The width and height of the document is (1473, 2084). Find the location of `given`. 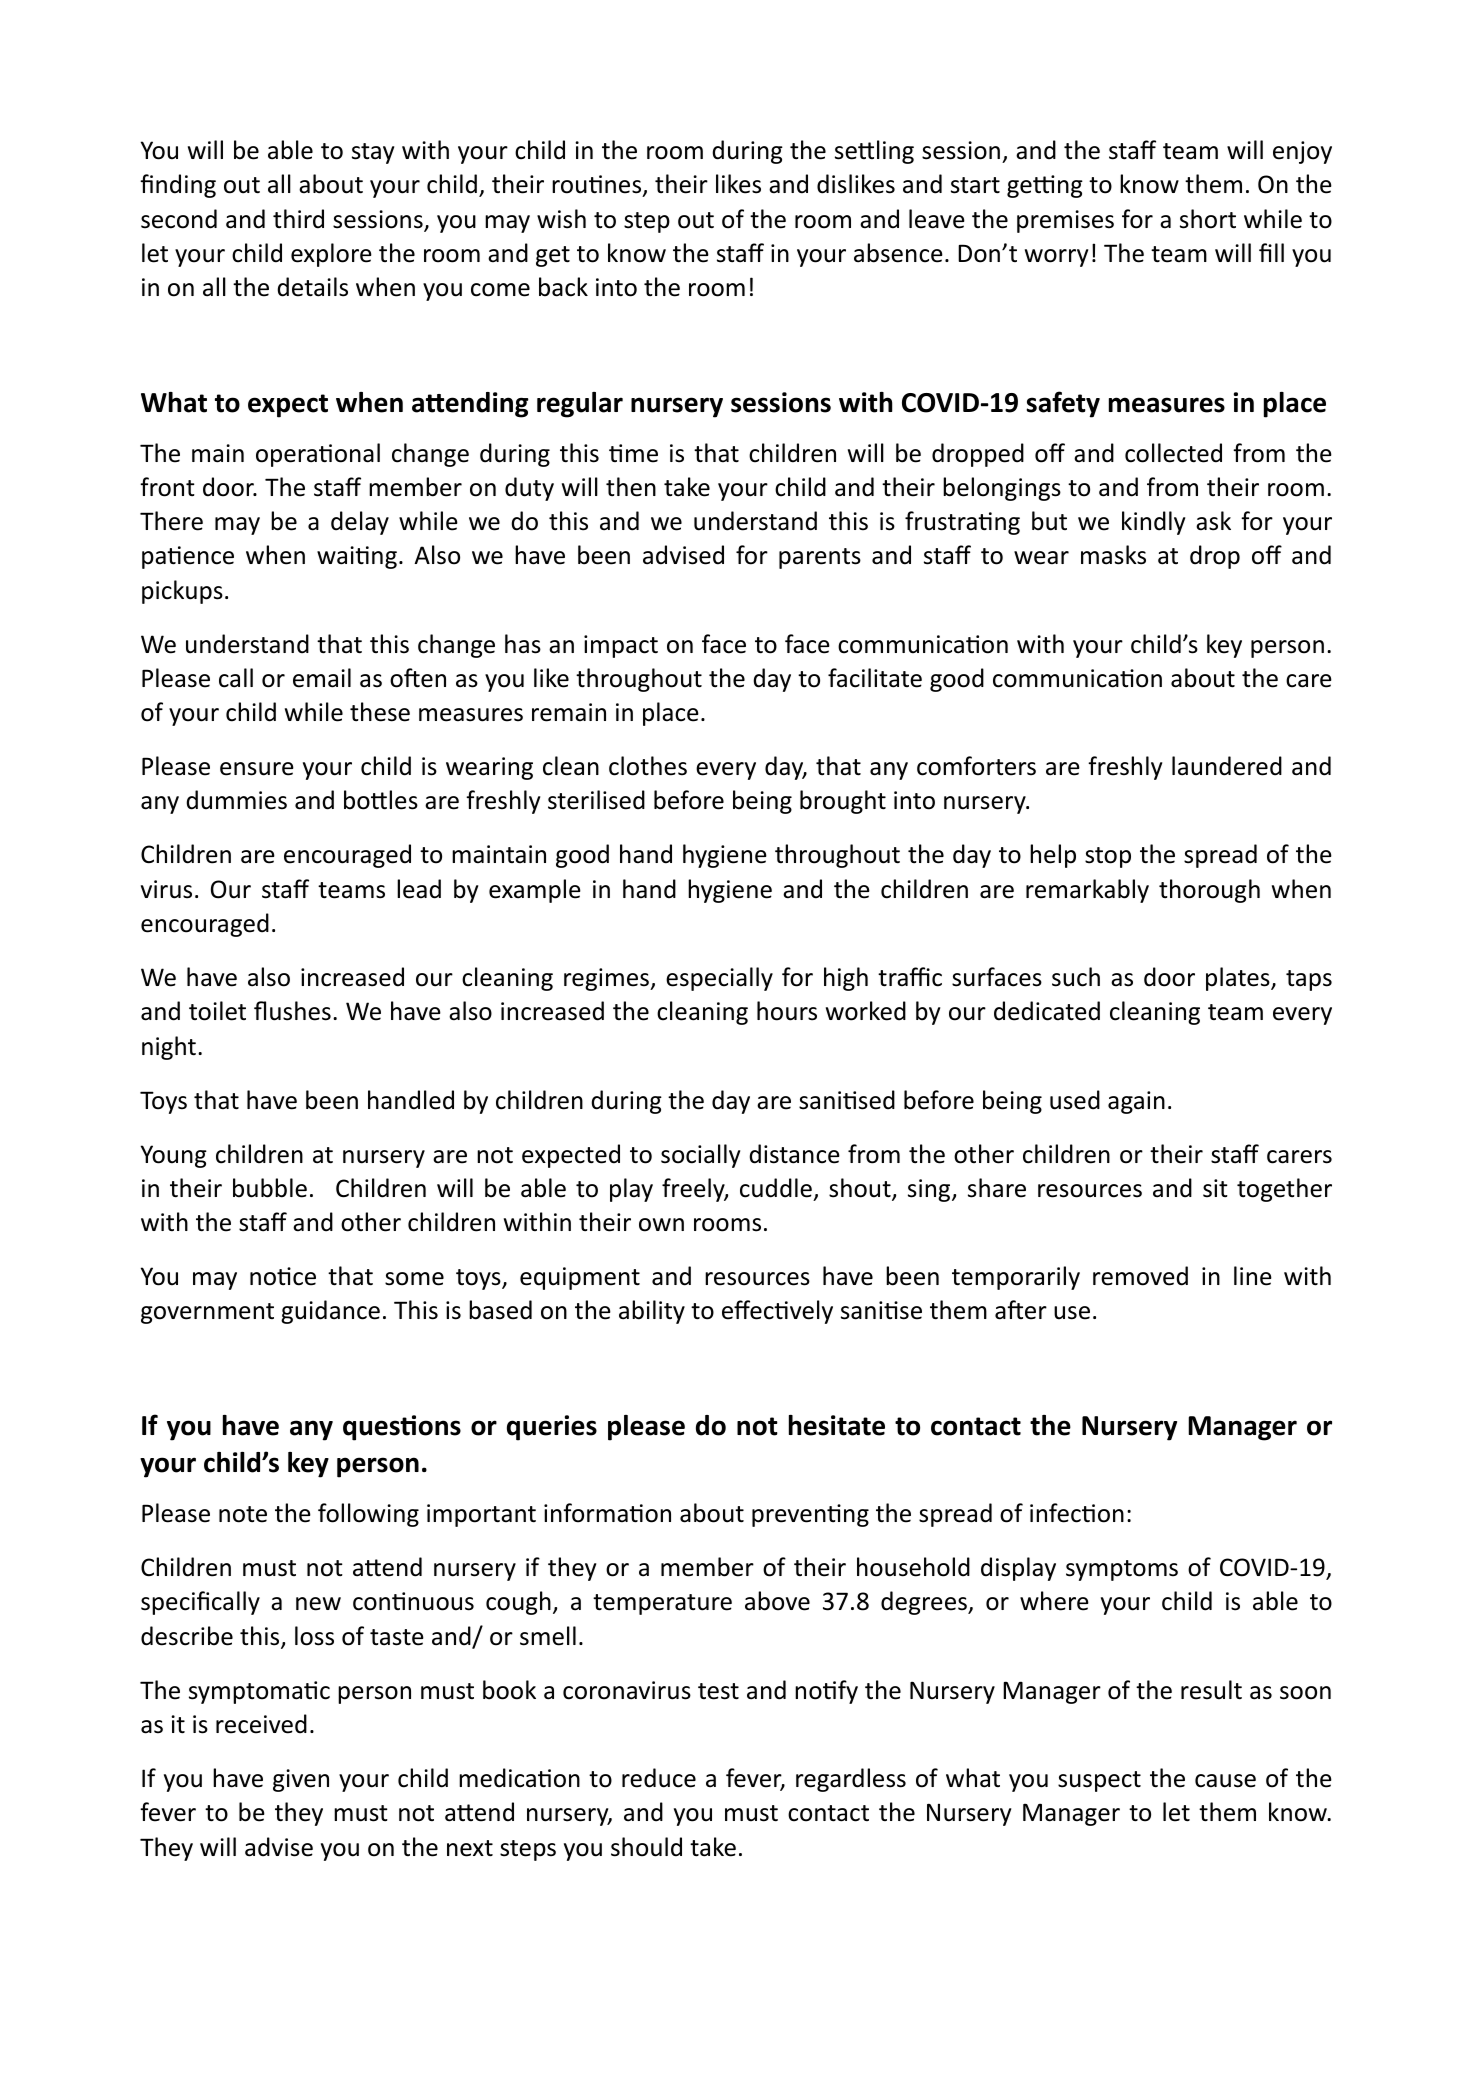

given is located at coordinates (301, 1780).
